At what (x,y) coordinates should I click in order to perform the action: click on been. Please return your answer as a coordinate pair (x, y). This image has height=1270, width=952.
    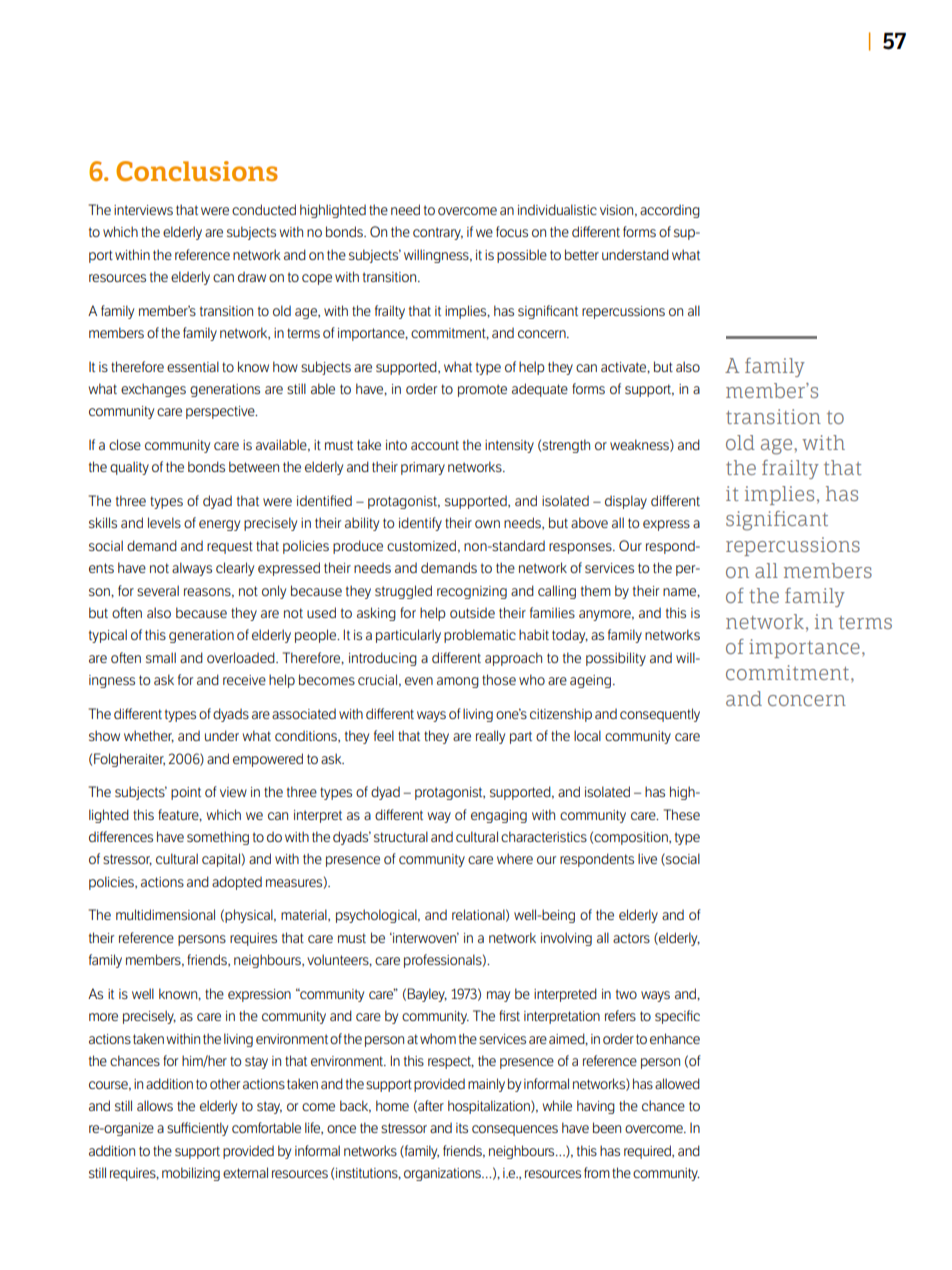
    Looking at the image, I should click on (607, 1127).
